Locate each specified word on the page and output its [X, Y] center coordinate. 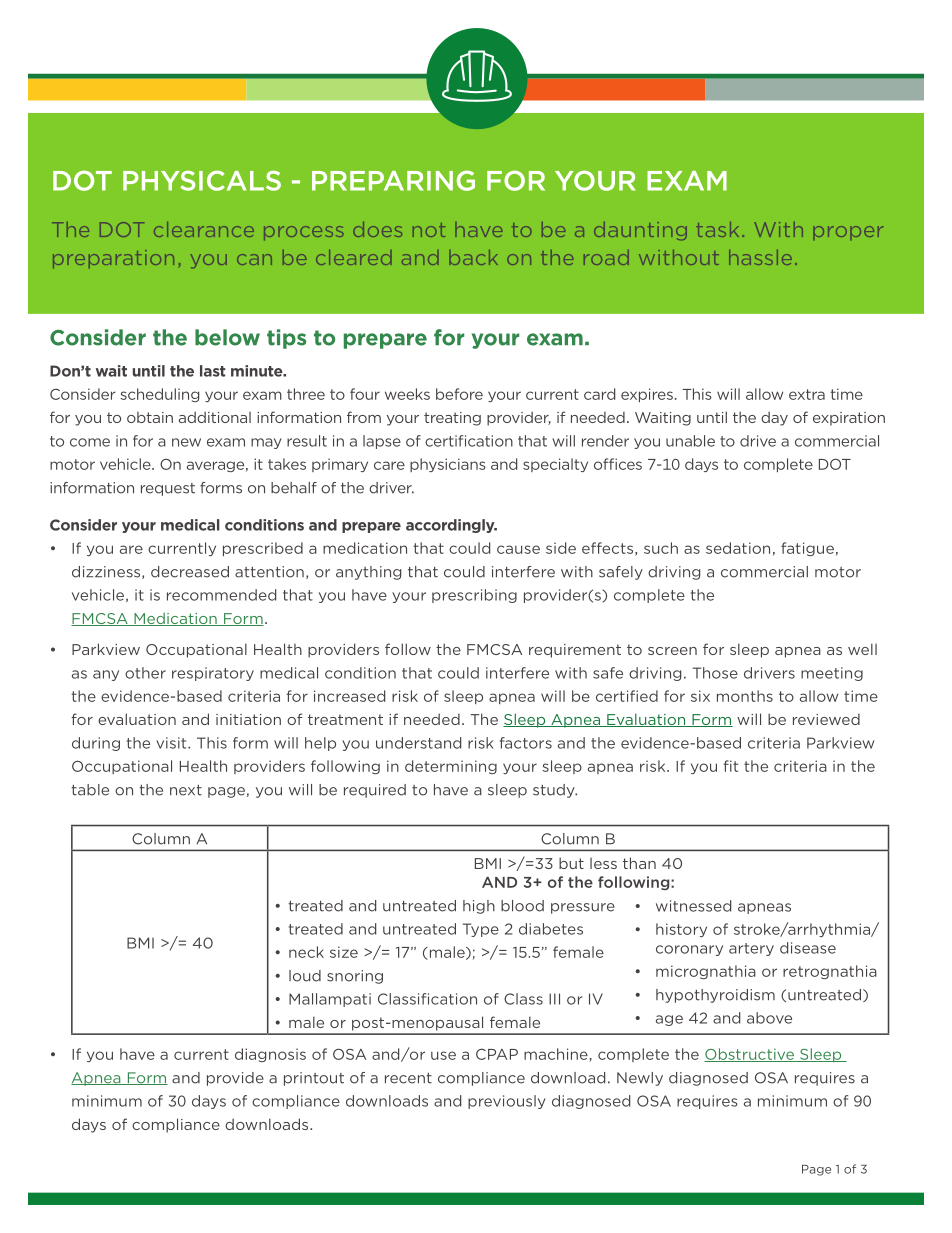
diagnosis [270, 1055]
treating [452, 419]
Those [715, 673]
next [186, 790]
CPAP [497, 1054]
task [717, 229]
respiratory [213, 674]
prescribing [474, 596]
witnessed [693, 906]
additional [215, 417]
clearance [204, 229]
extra [807, 394]
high [479, 907]
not [429, 230]
